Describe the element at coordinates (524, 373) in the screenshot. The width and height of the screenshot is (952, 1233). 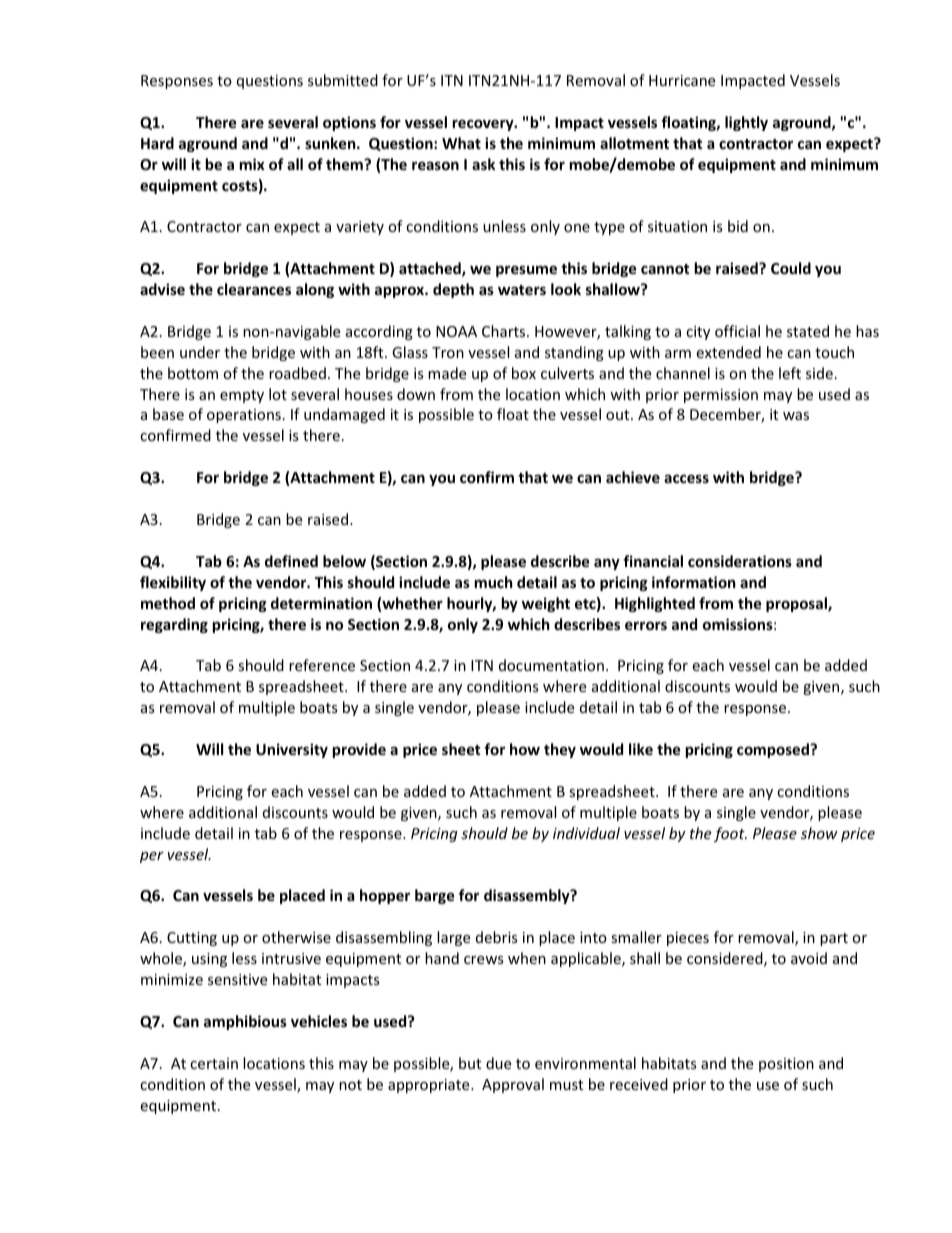
I see `box` at that location.
